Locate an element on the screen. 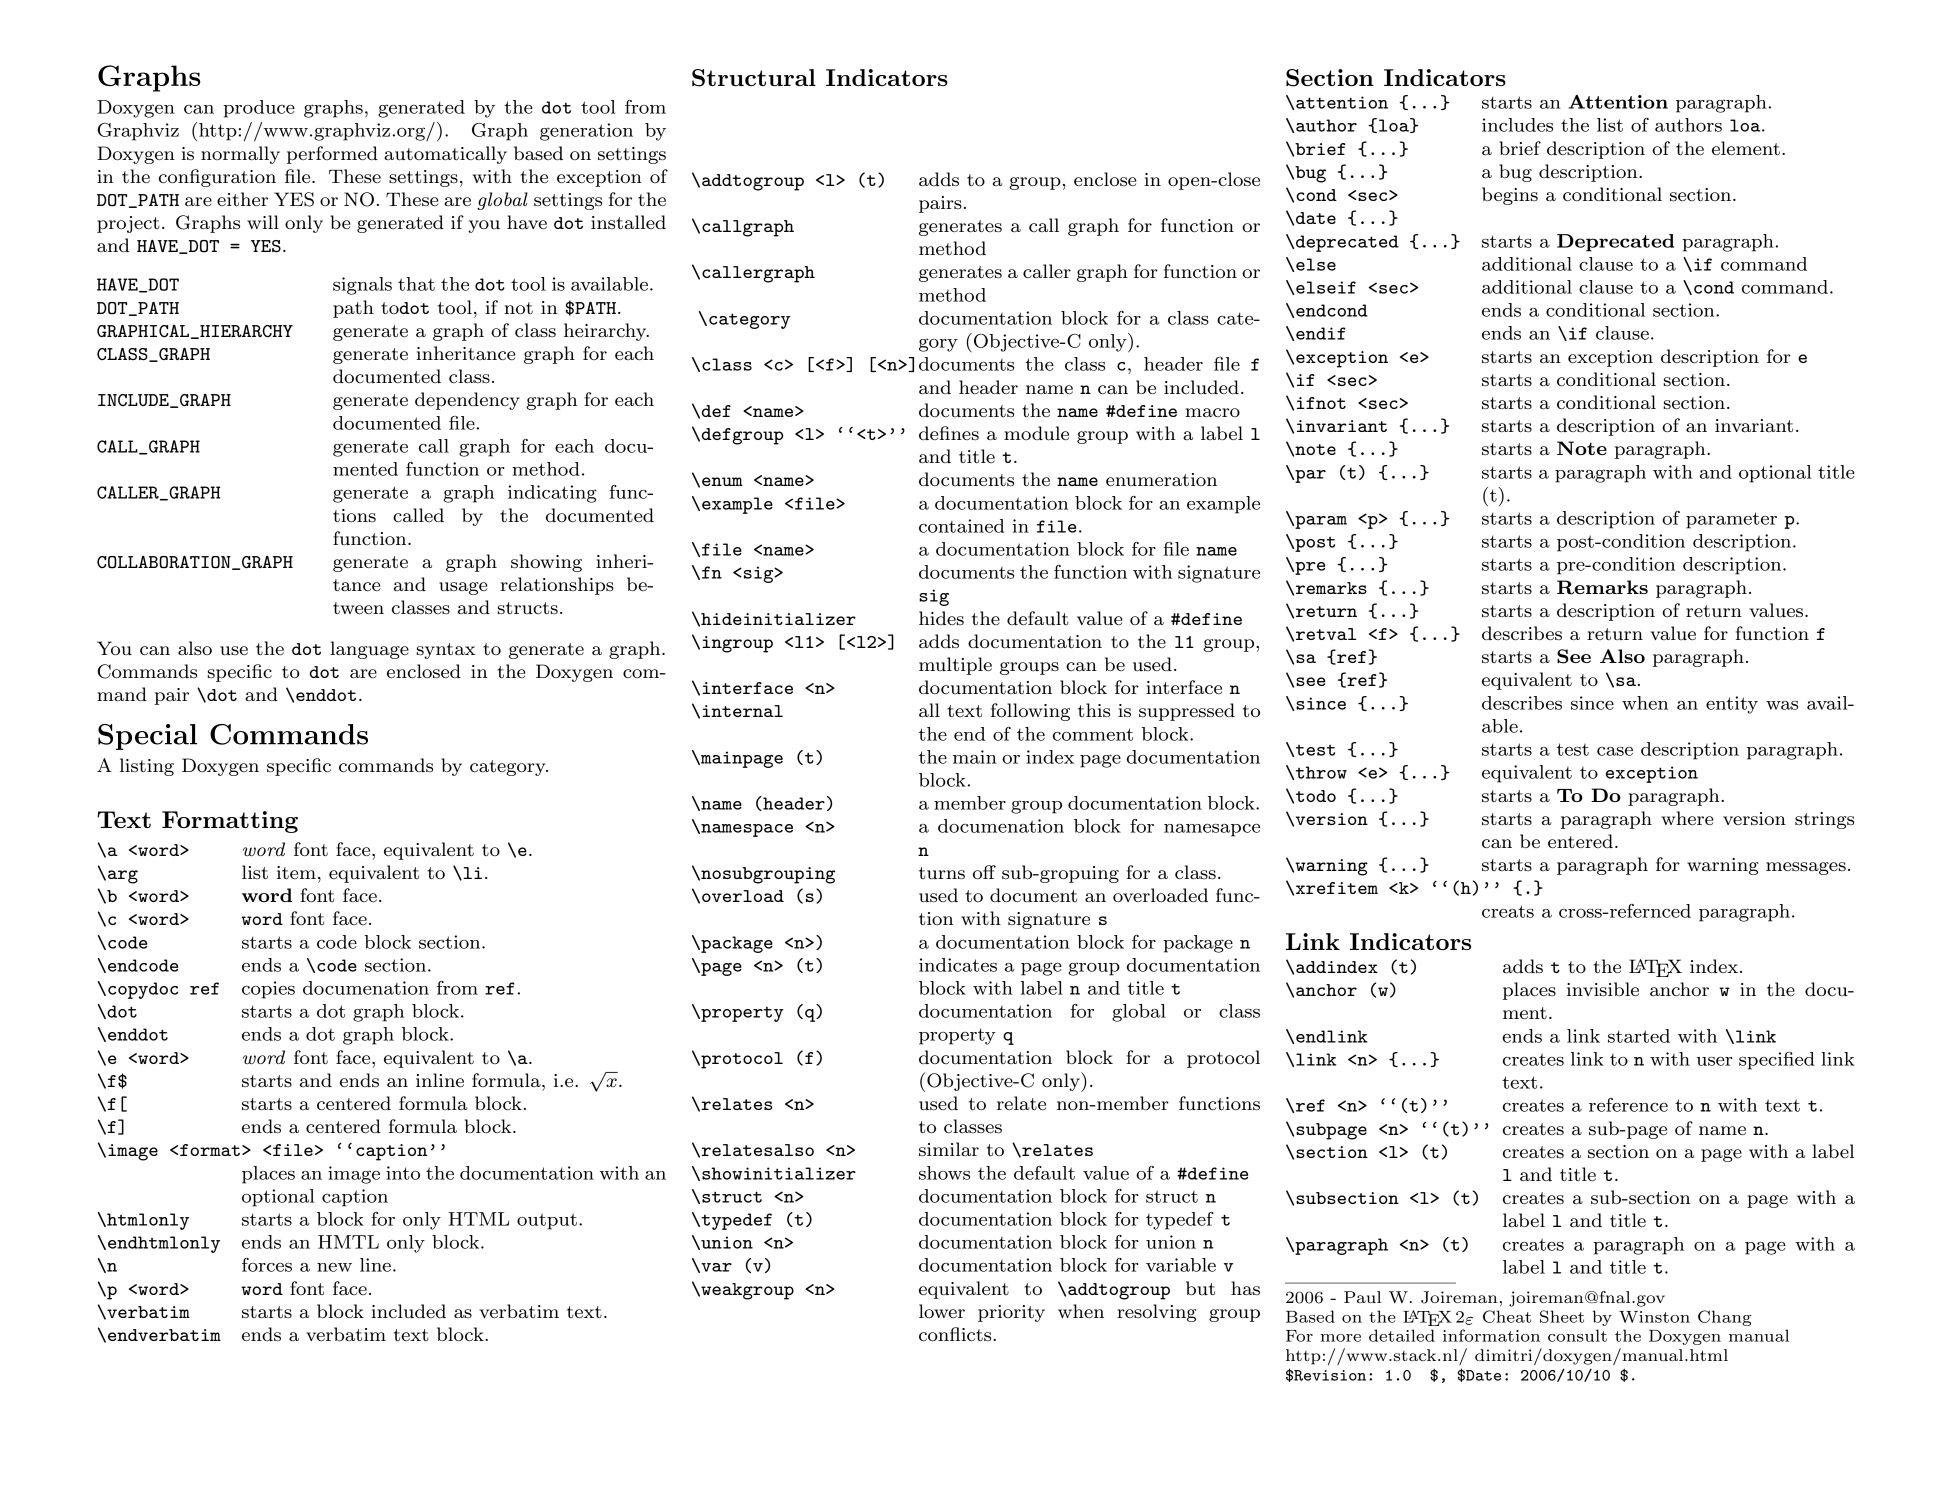 This screenshot has width=1934, height=1494. contained is located at coordinates (961, 526).
